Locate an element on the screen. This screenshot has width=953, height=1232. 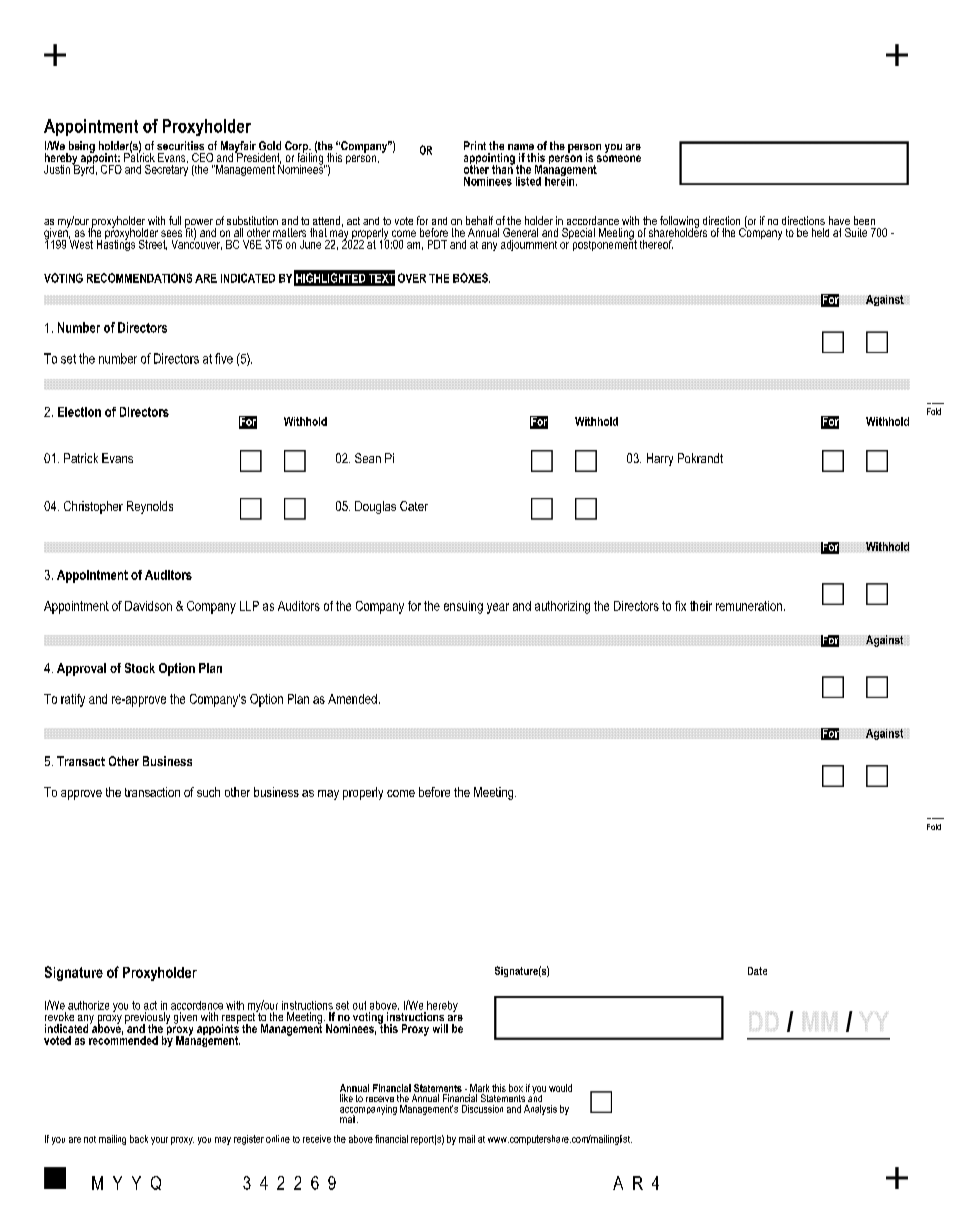
have is located at coordinates (839, 220).
